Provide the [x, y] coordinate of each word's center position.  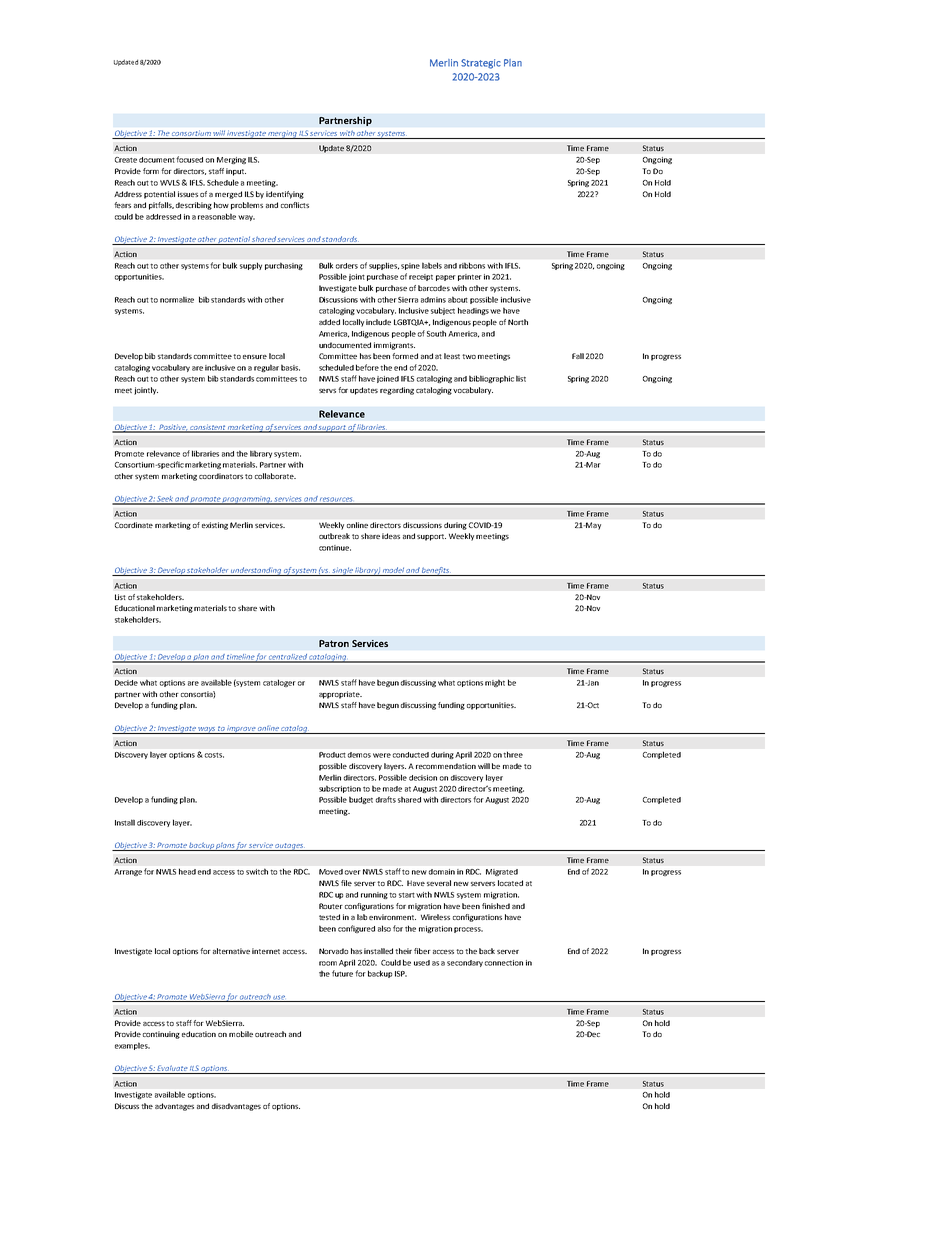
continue [335, 548]
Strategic [481, 64]
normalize [177, 299]
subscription [340, 789]
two [469, 356]
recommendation [446, 766]
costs [214, 755]
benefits [436, 571]
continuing [161, 1035]
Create [126, 160]
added [329, 322]
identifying [285, 195]
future [342, 973]
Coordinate [134, 525]
